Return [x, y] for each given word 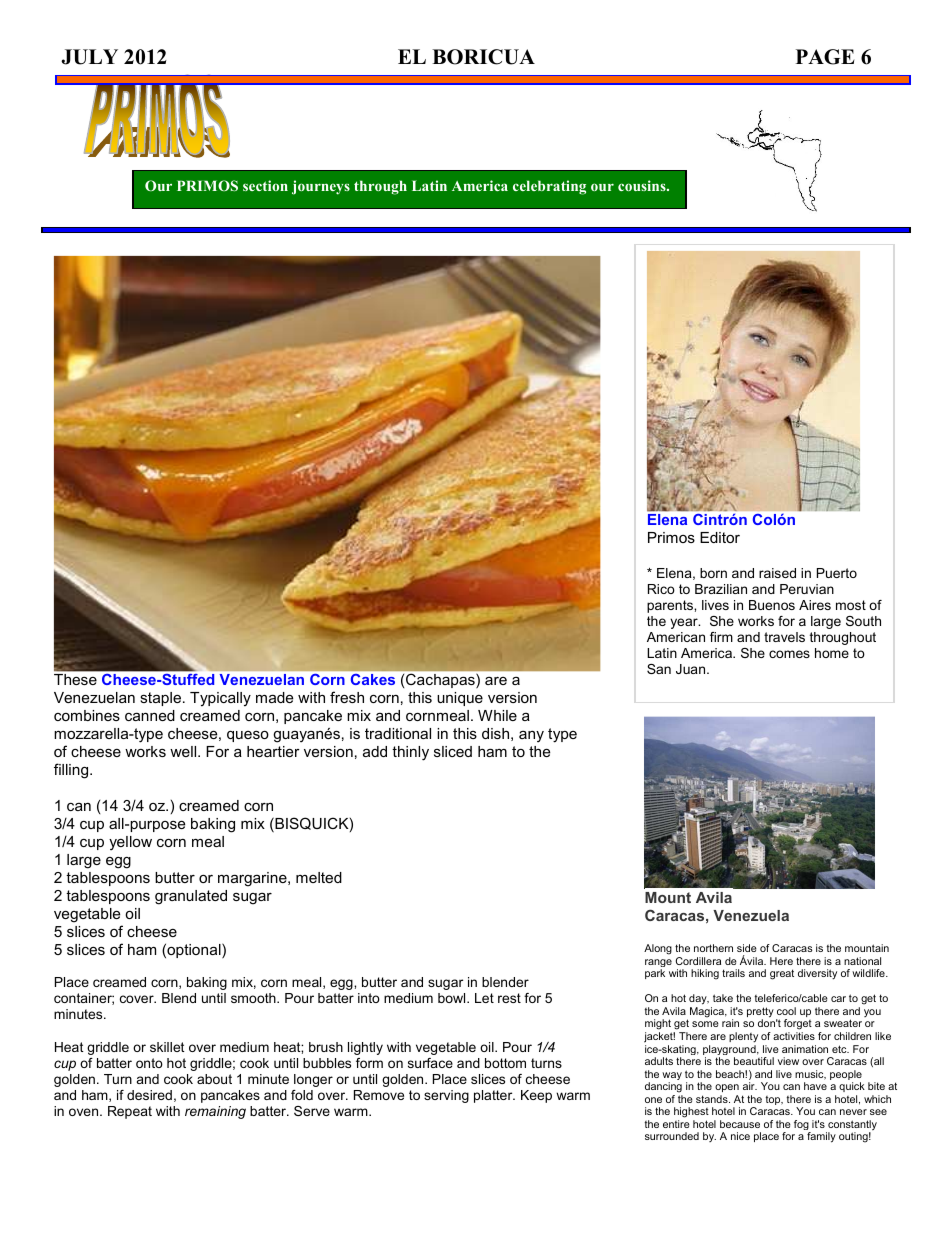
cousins [643, 185]
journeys [321, 187]
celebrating [549, 187]
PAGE [825, 57]
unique [460, 699]
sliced [453, 751]
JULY [89, 57]
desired [149, 1095]
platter [494, 1096]
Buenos [772, 605]
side [747, 948]
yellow [130, 843]
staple [162, 699]
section [265, 185]
